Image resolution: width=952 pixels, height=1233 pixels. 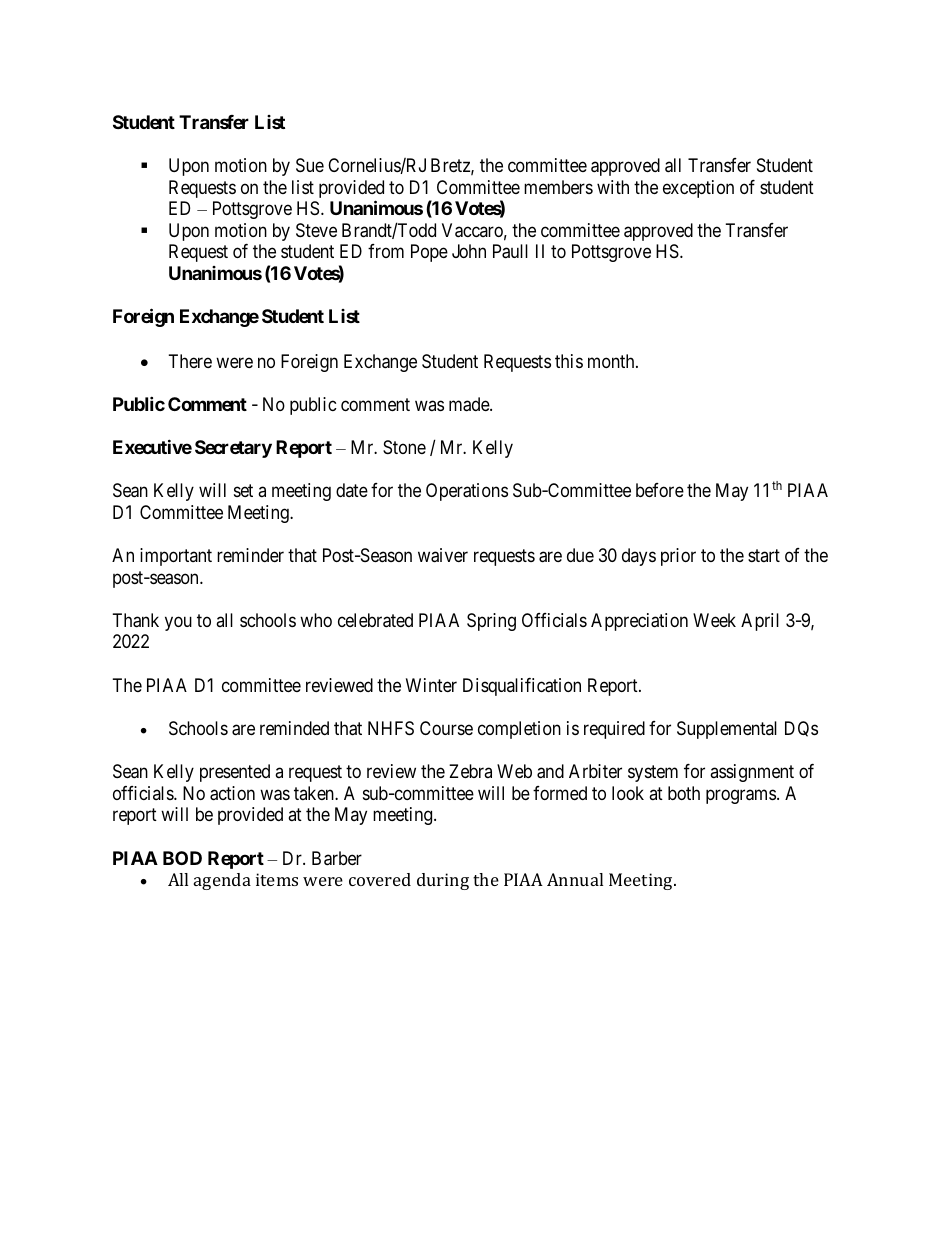 I want to click on members, so click(x=558, y=187).
